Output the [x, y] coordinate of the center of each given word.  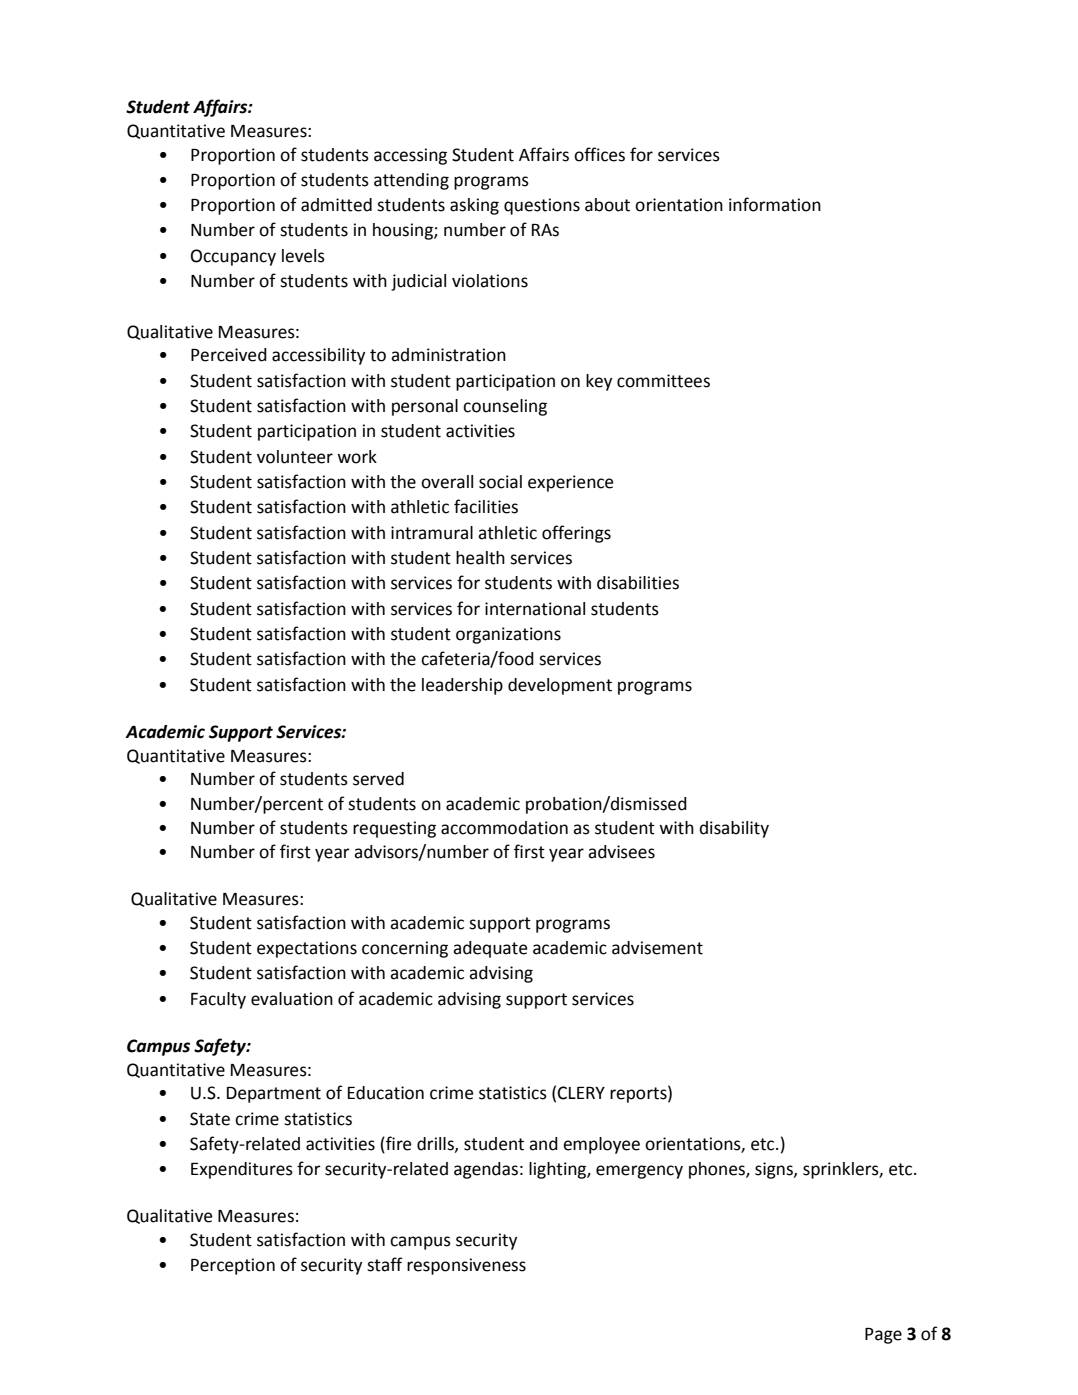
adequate [490, 949]
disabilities [638, 583]
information [775, 204]
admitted [336, 205]
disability [734, 829]
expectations [307, 949]
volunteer [295, 457]
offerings [576, 534]
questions [542, 206]
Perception [233, 1266]
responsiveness [466, 1266]
